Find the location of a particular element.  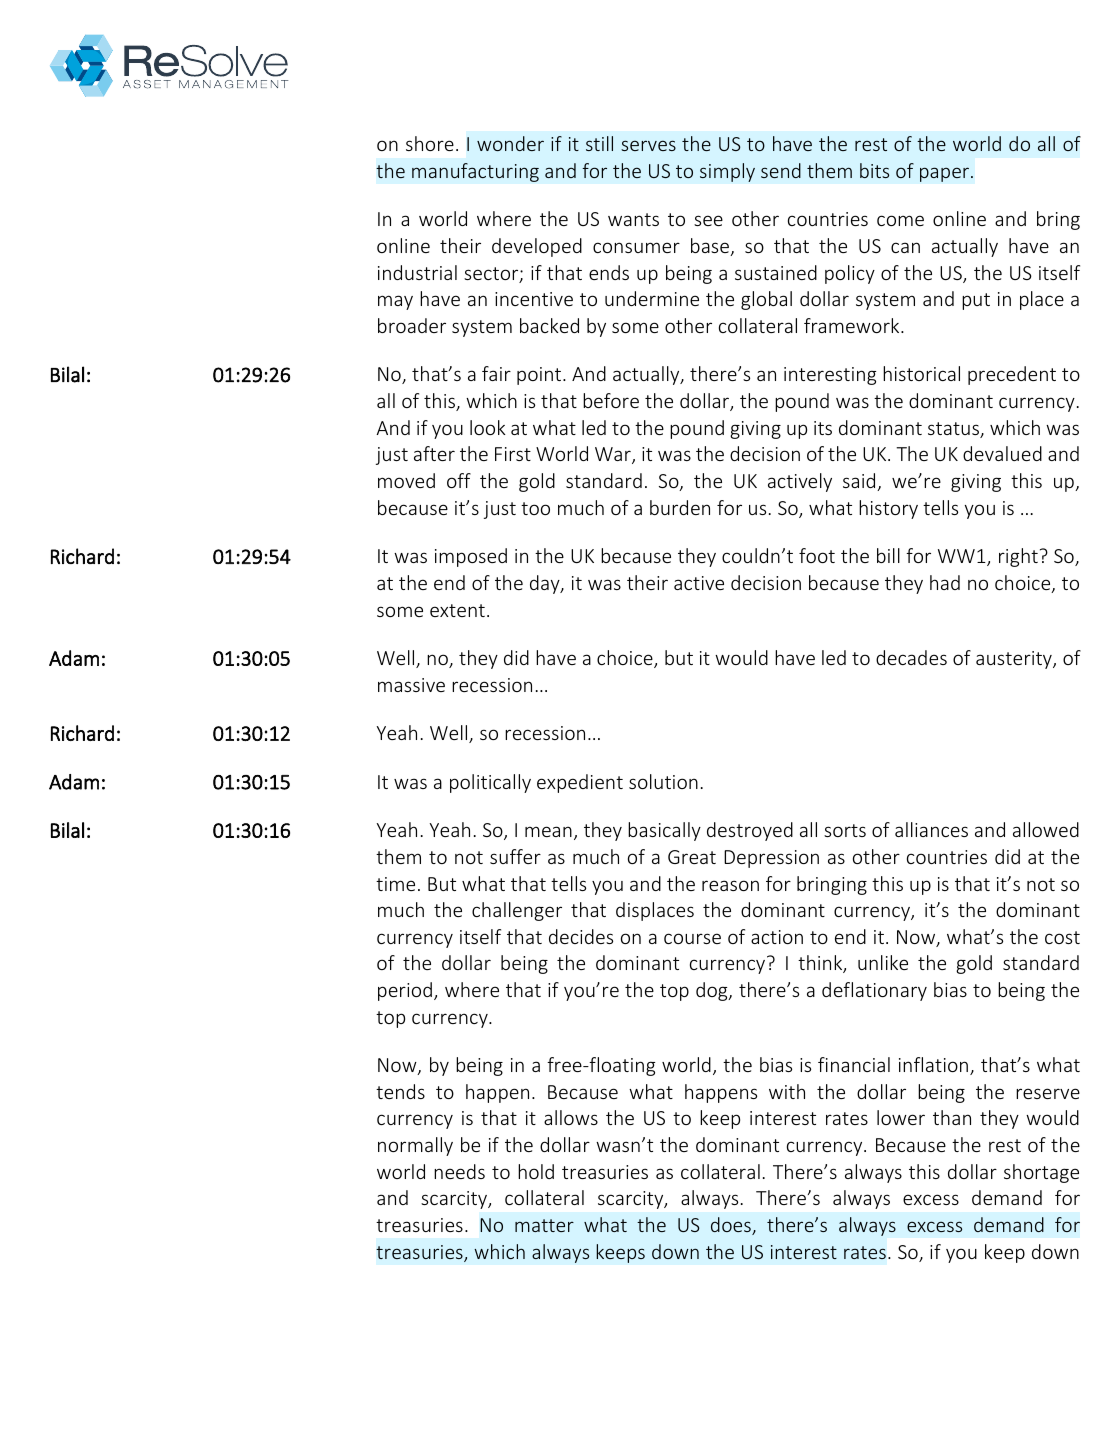

shortage is located at coordinates (1041, 1173).
